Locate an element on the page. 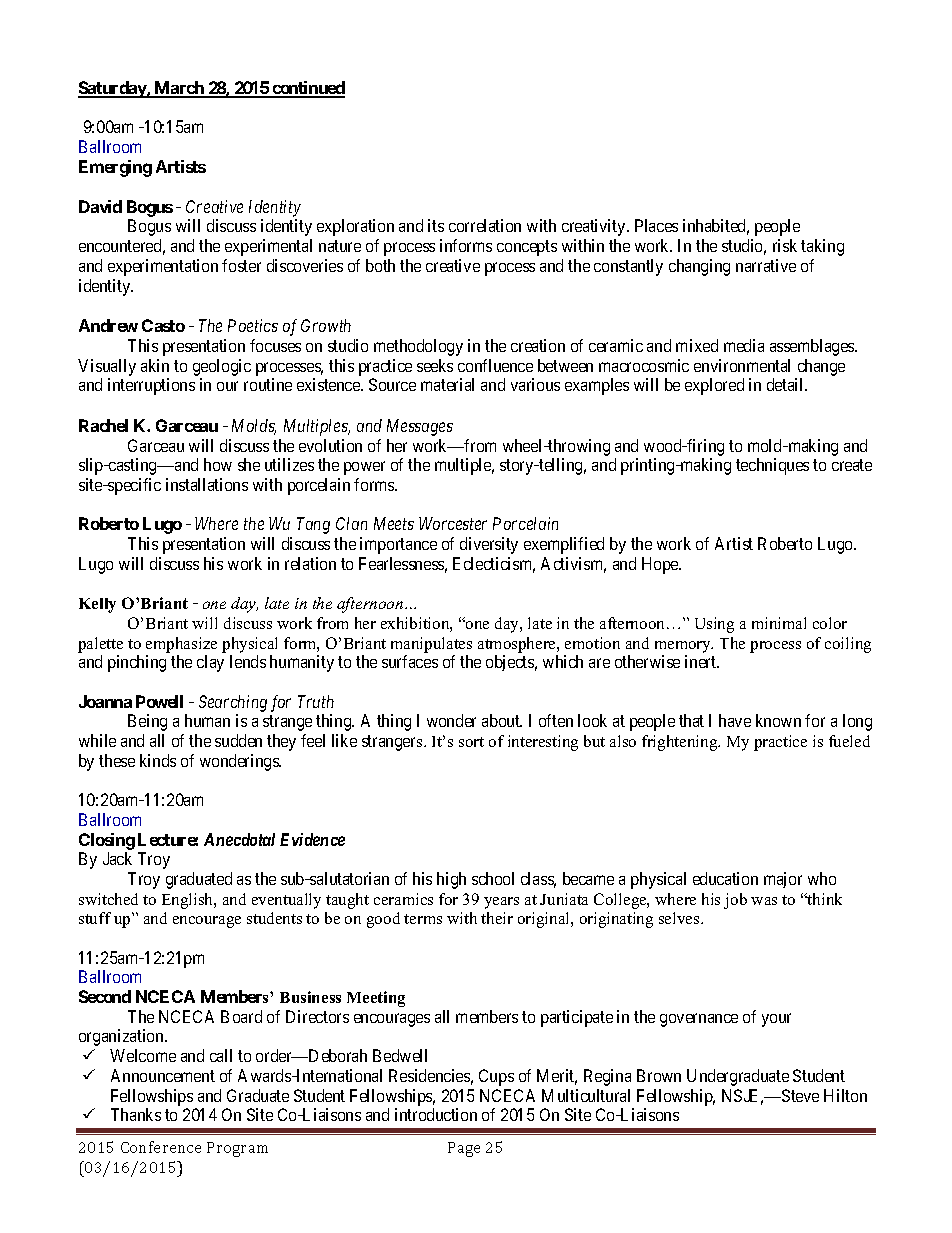 Image resolution: width=952 pixels, height=1233 pixels. risk is located at coordinates (785, 245).
